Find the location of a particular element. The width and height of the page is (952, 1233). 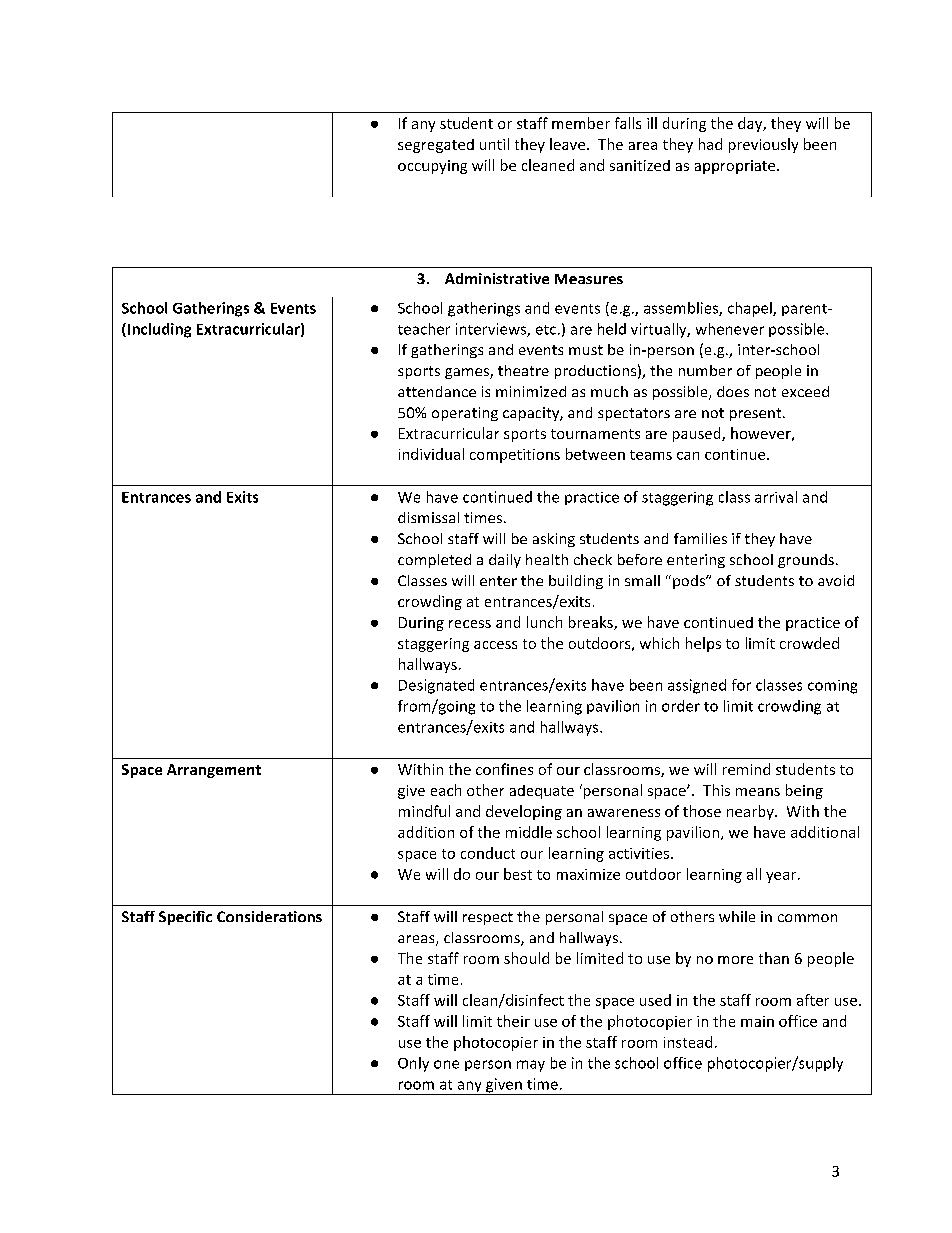

Considerations is located at coordinates (269, 916).
